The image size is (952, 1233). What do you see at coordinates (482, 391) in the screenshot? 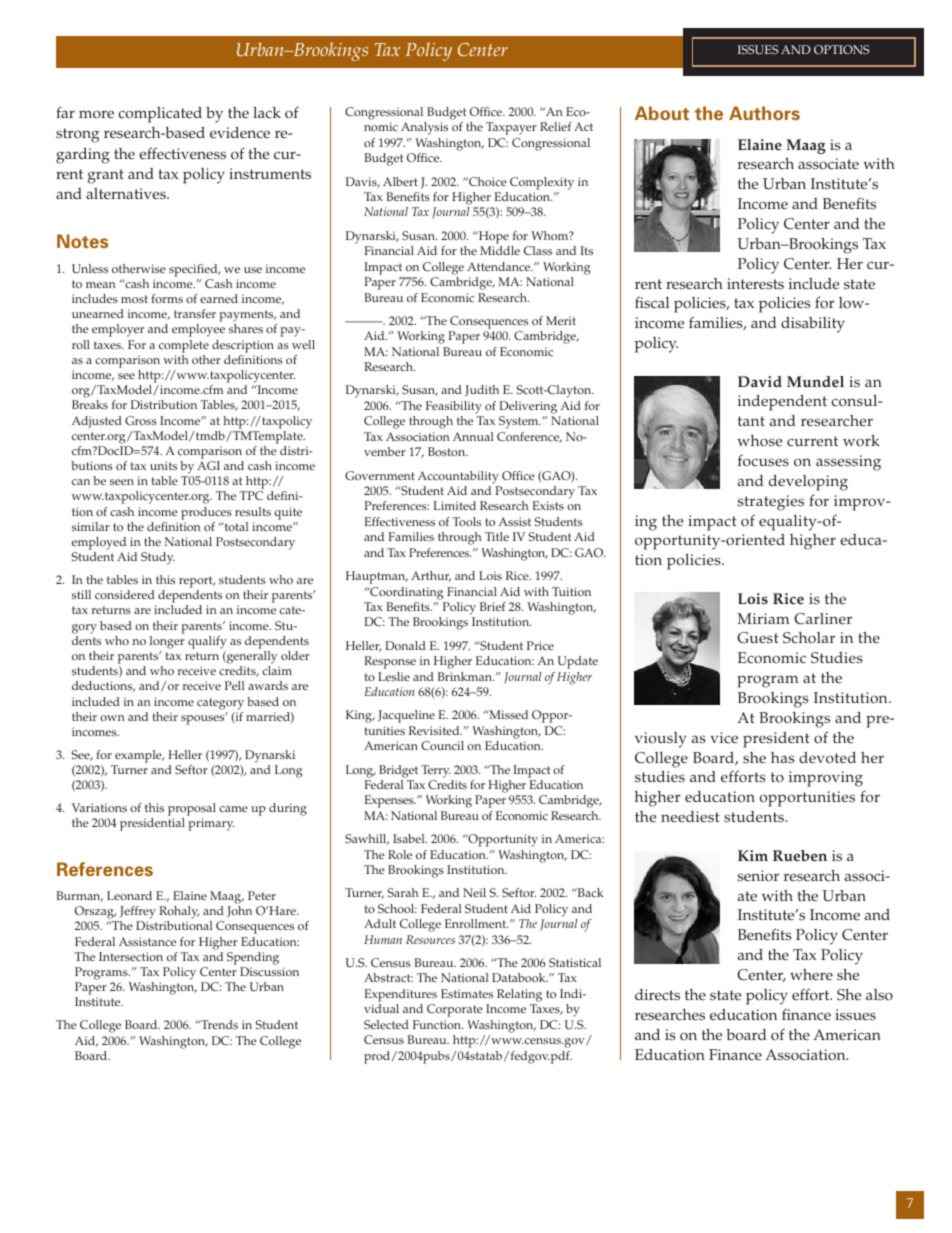
I see `Judith` at bounding box center [482, 391].
